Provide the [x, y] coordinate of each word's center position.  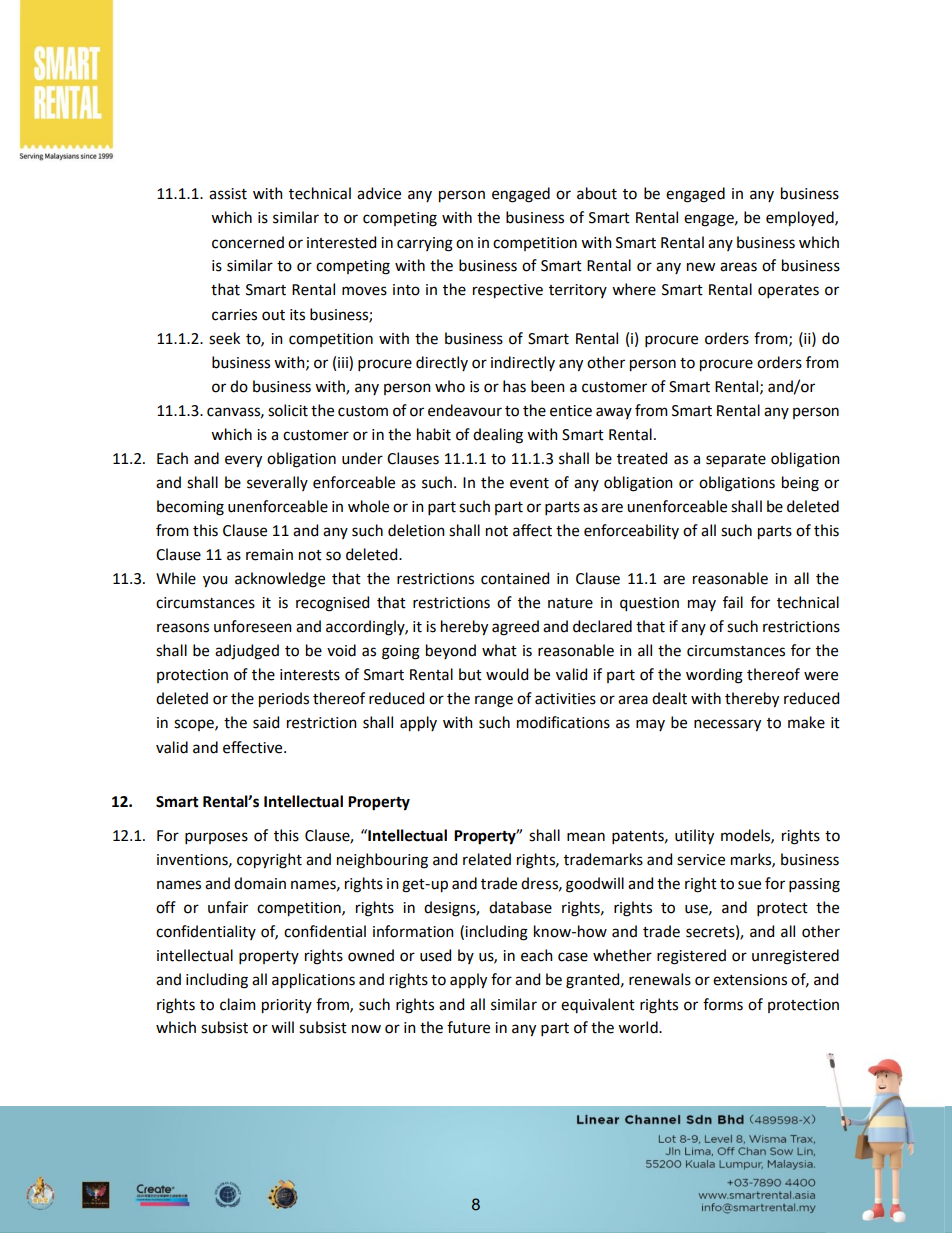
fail [733, 602]
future [468, 1027]
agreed [515, 628]
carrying [425, 244]
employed [801, 219]
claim [238, 1004]
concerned [248, 242]
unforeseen [253, 626]
